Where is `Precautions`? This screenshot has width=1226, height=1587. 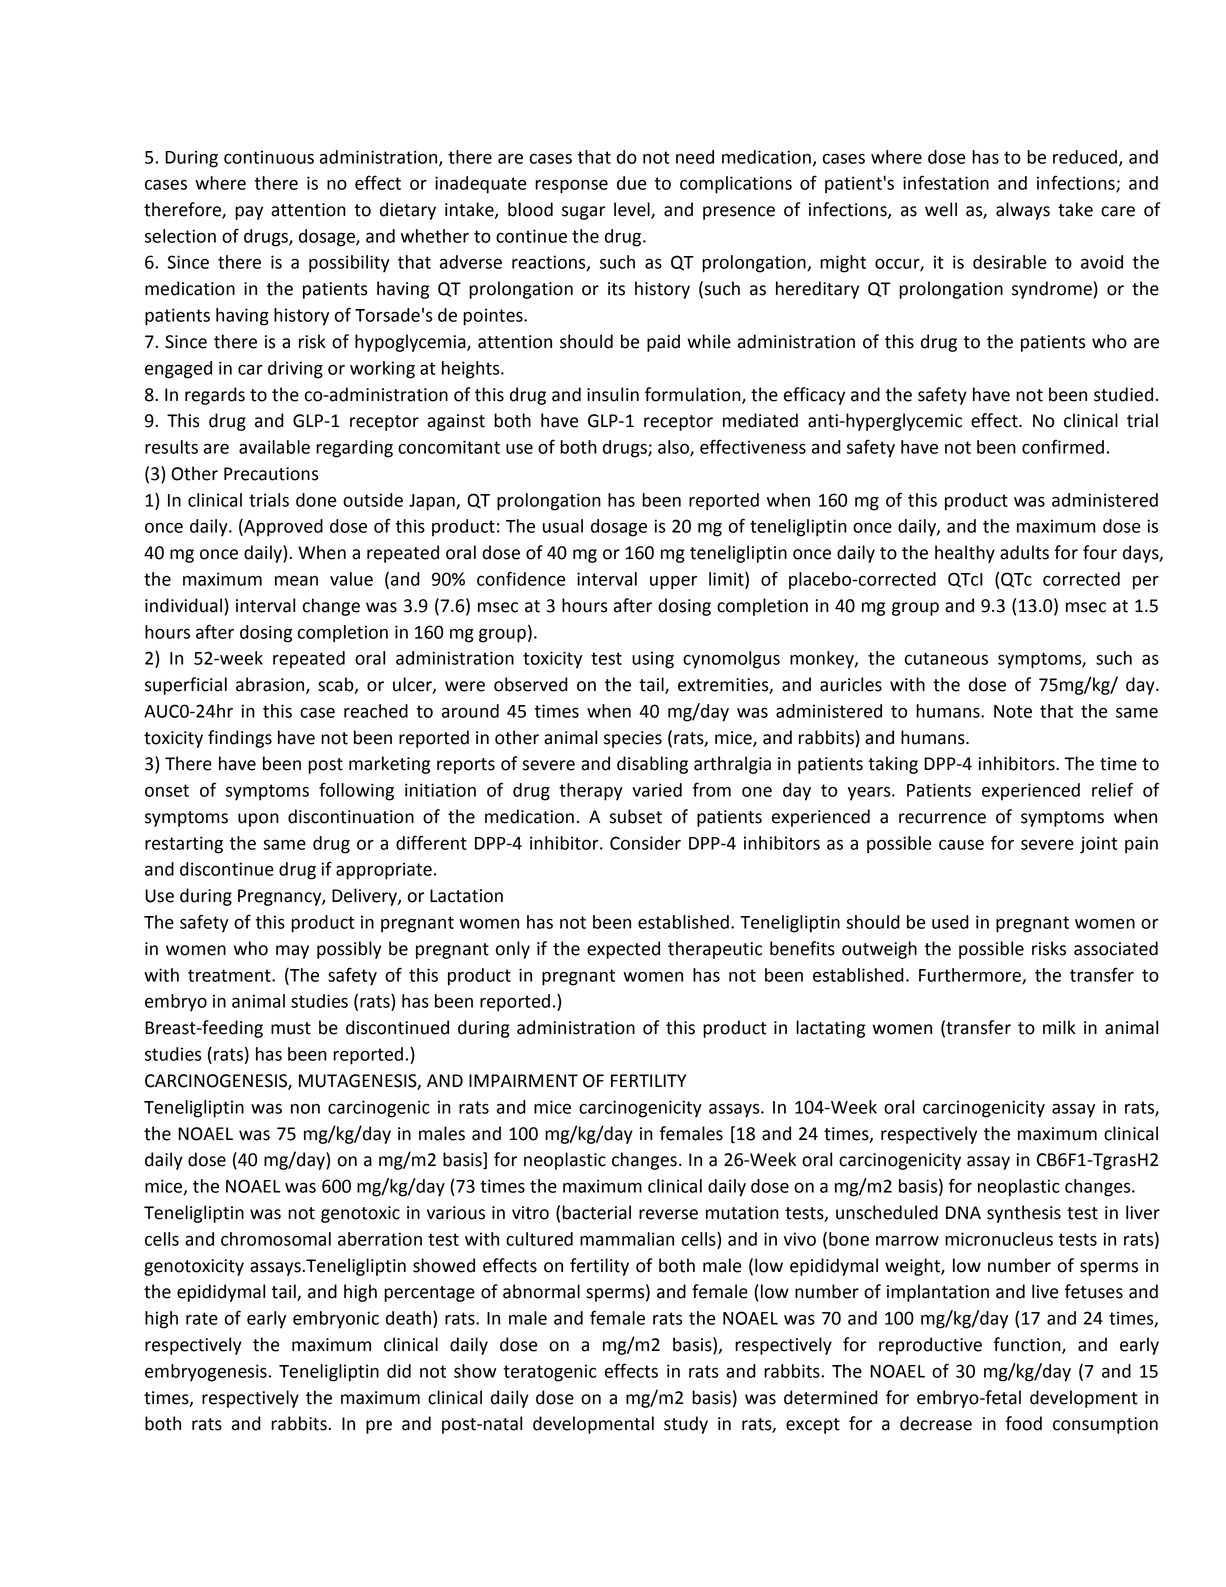
Precautions is located at coordinates (271, 474).
